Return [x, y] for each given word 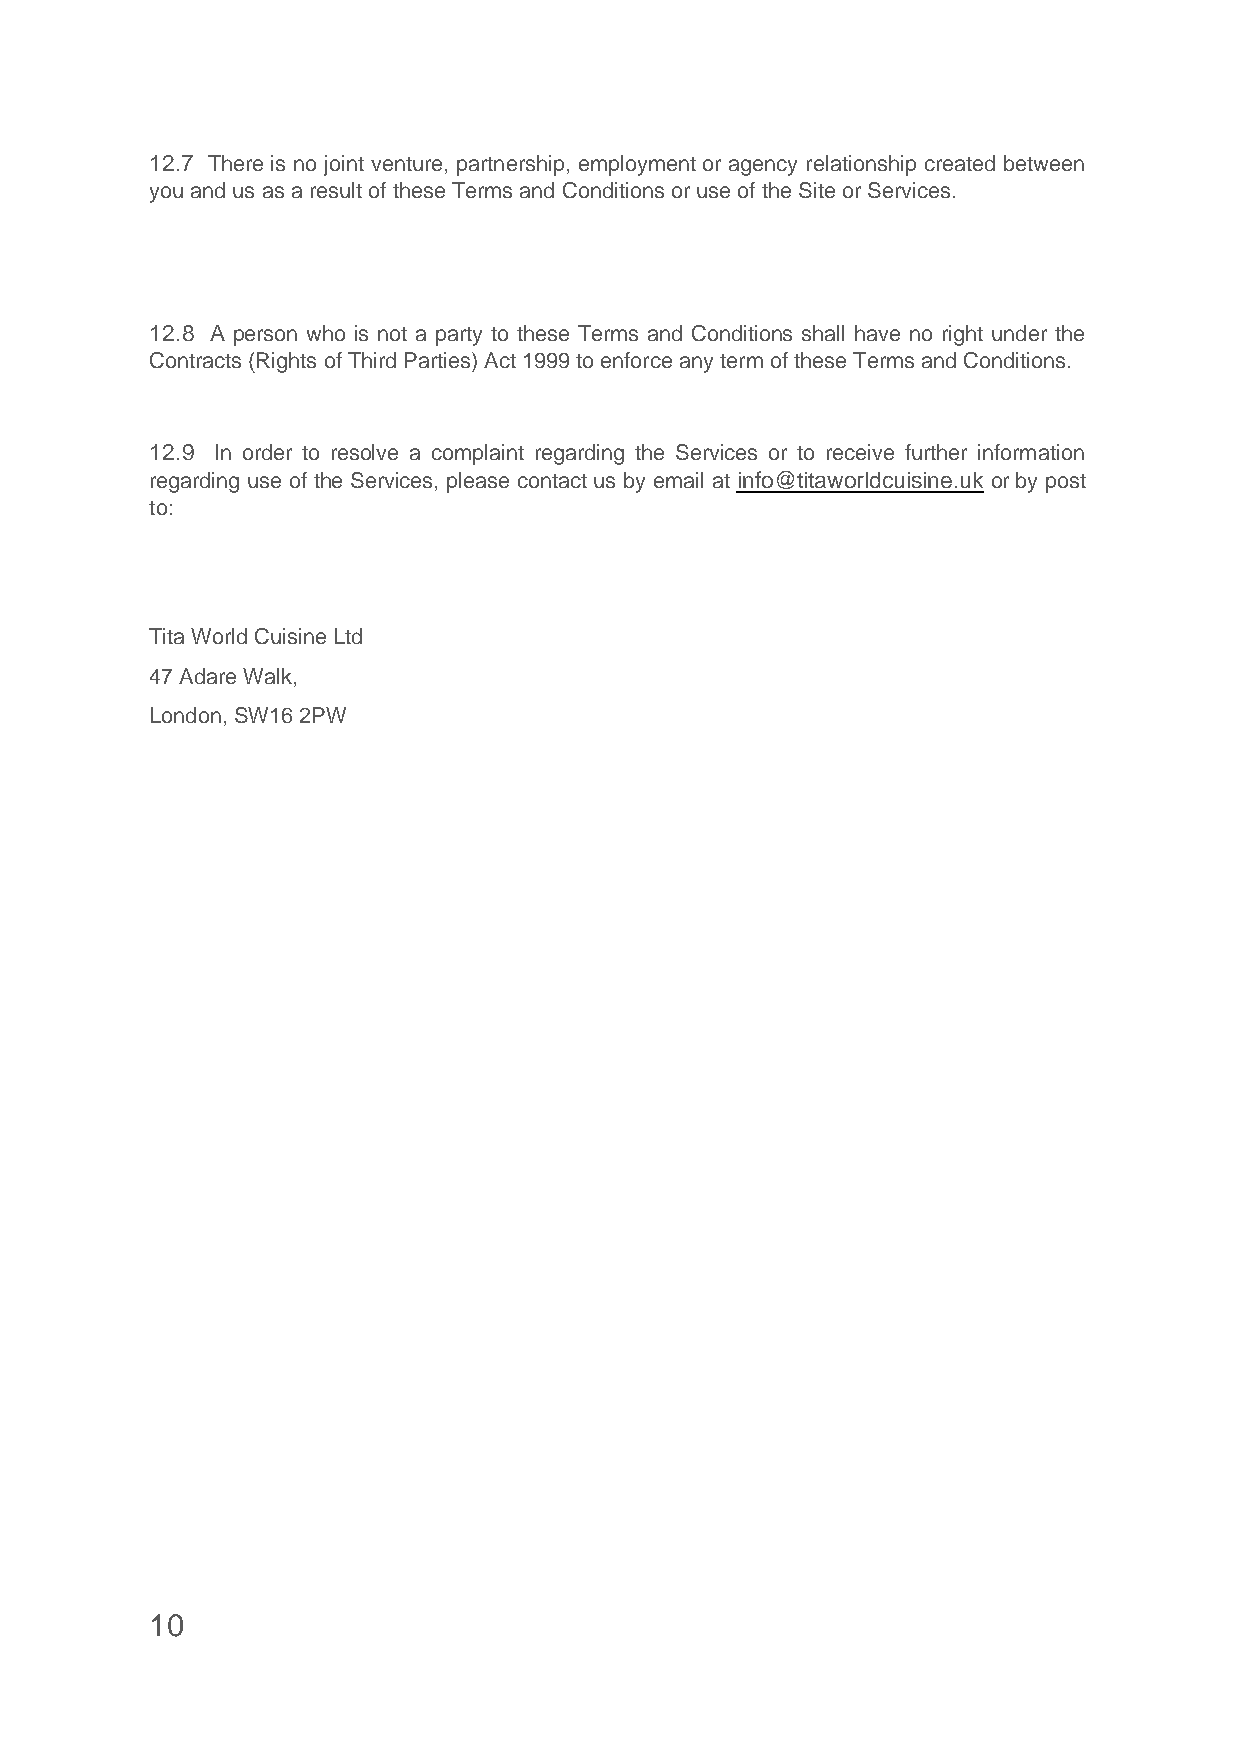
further [936, 452]
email [678, 480]
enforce [636, 360]
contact [552, 481]
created [960, 163]
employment [637, 165]
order [267, 452]
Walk [267, 676]
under [1019, 333]
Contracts [195, 360]
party [459, 336]
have [877, 333]
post [1066, 483]
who [326, 333]
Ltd [348, 636]
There [235, 163]
